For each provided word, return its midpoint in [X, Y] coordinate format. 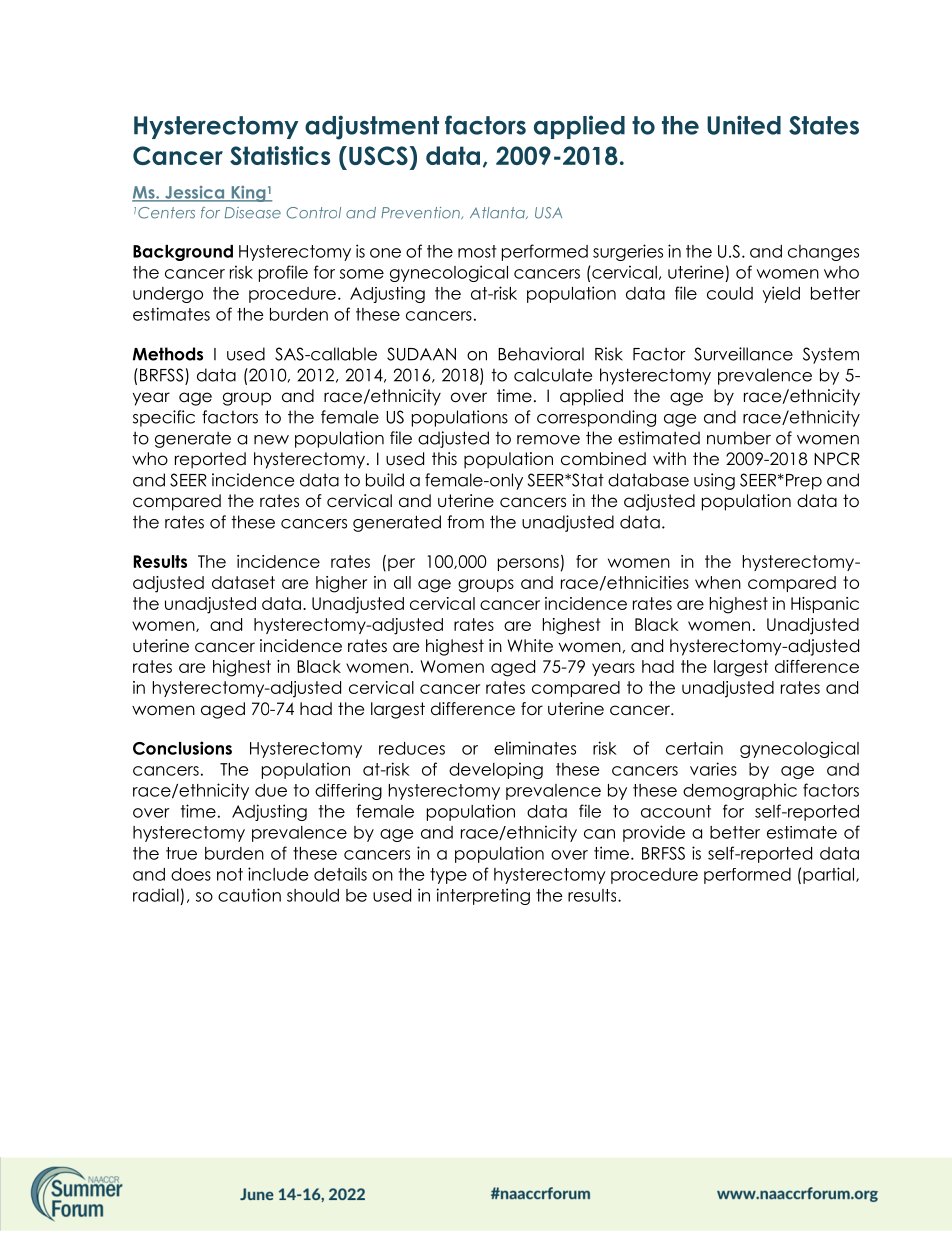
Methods [168, 354]
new [271, 440]
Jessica [195, 193]
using [714, 481]
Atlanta [498, 213]
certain [694, 748]
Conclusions [182, 748]
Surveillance [743, 354]
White [530, 646]
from [465, 522]
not [230, 874]
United [744, 125]
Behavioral [541, 354]
